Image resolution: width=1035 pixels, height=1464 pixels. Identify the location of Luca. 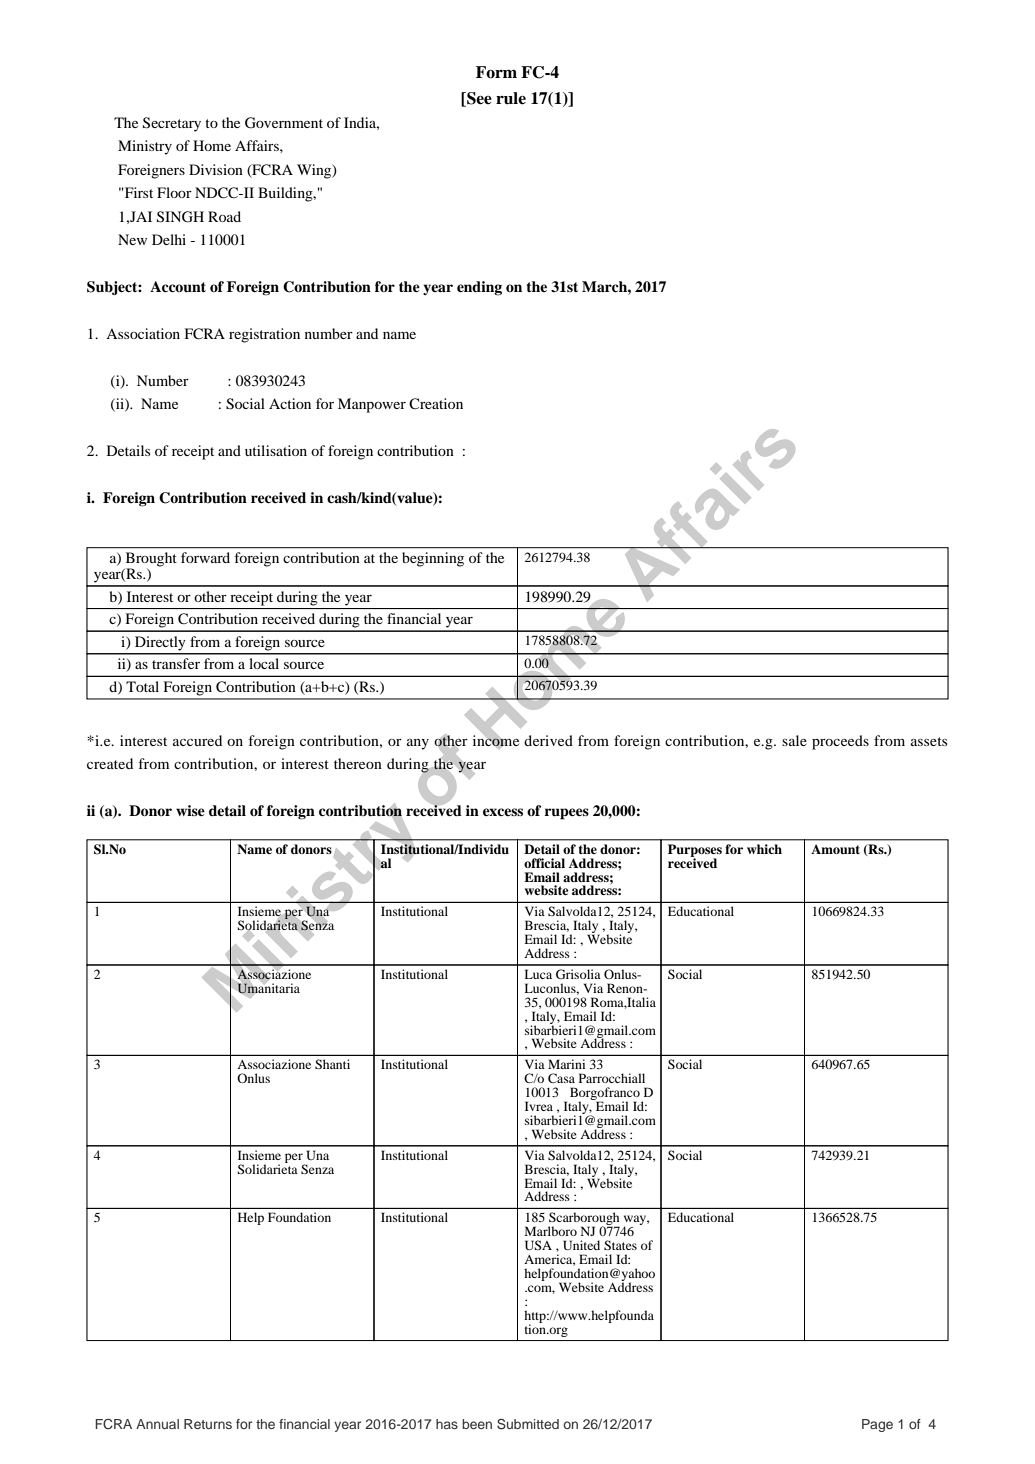
(538, 974).
